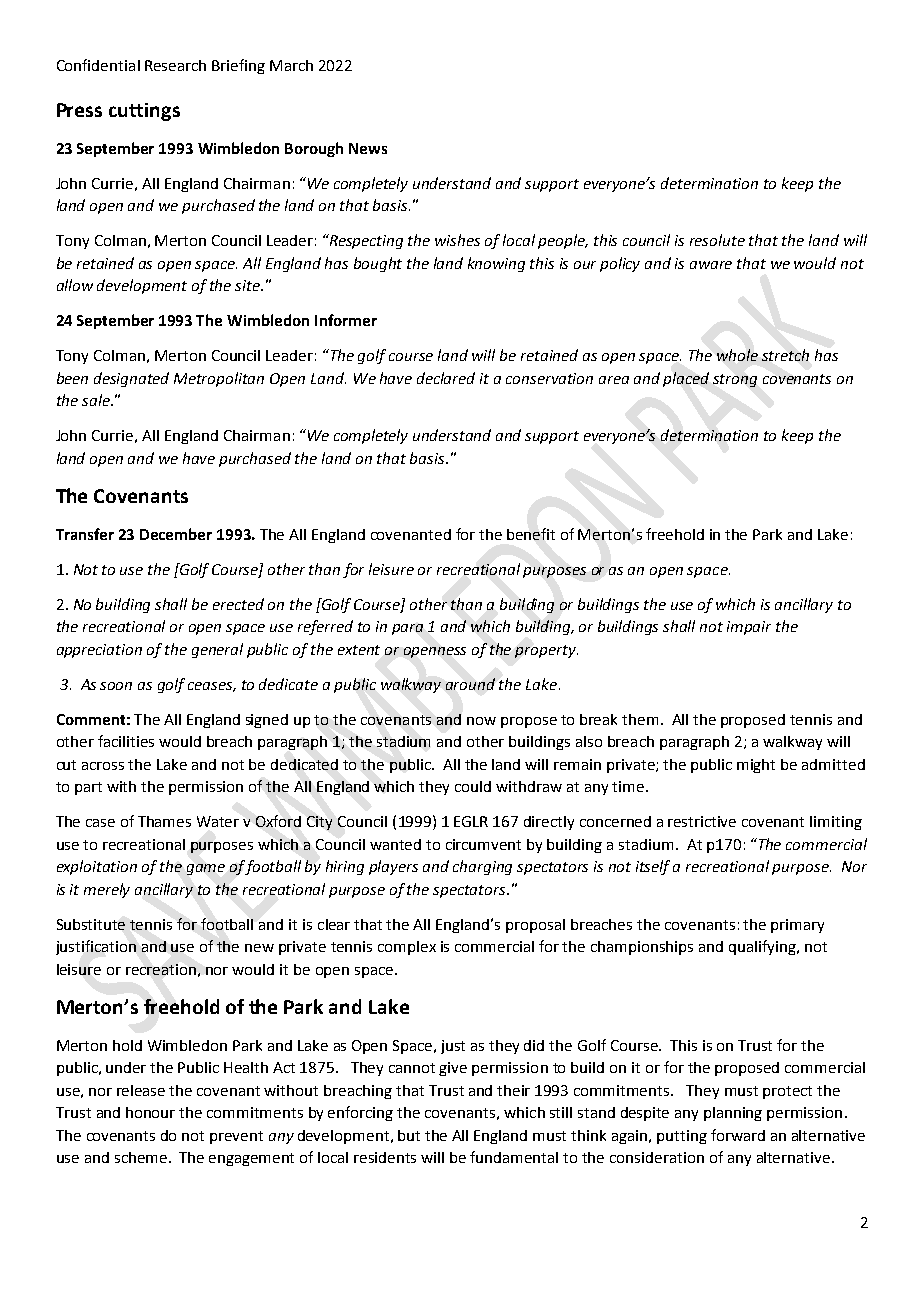 Image resolution: width=924 pixels, height=1308 pixels. Describe the element at coordinates (735, 380) in the screenshot. I see `strong` at that location.
